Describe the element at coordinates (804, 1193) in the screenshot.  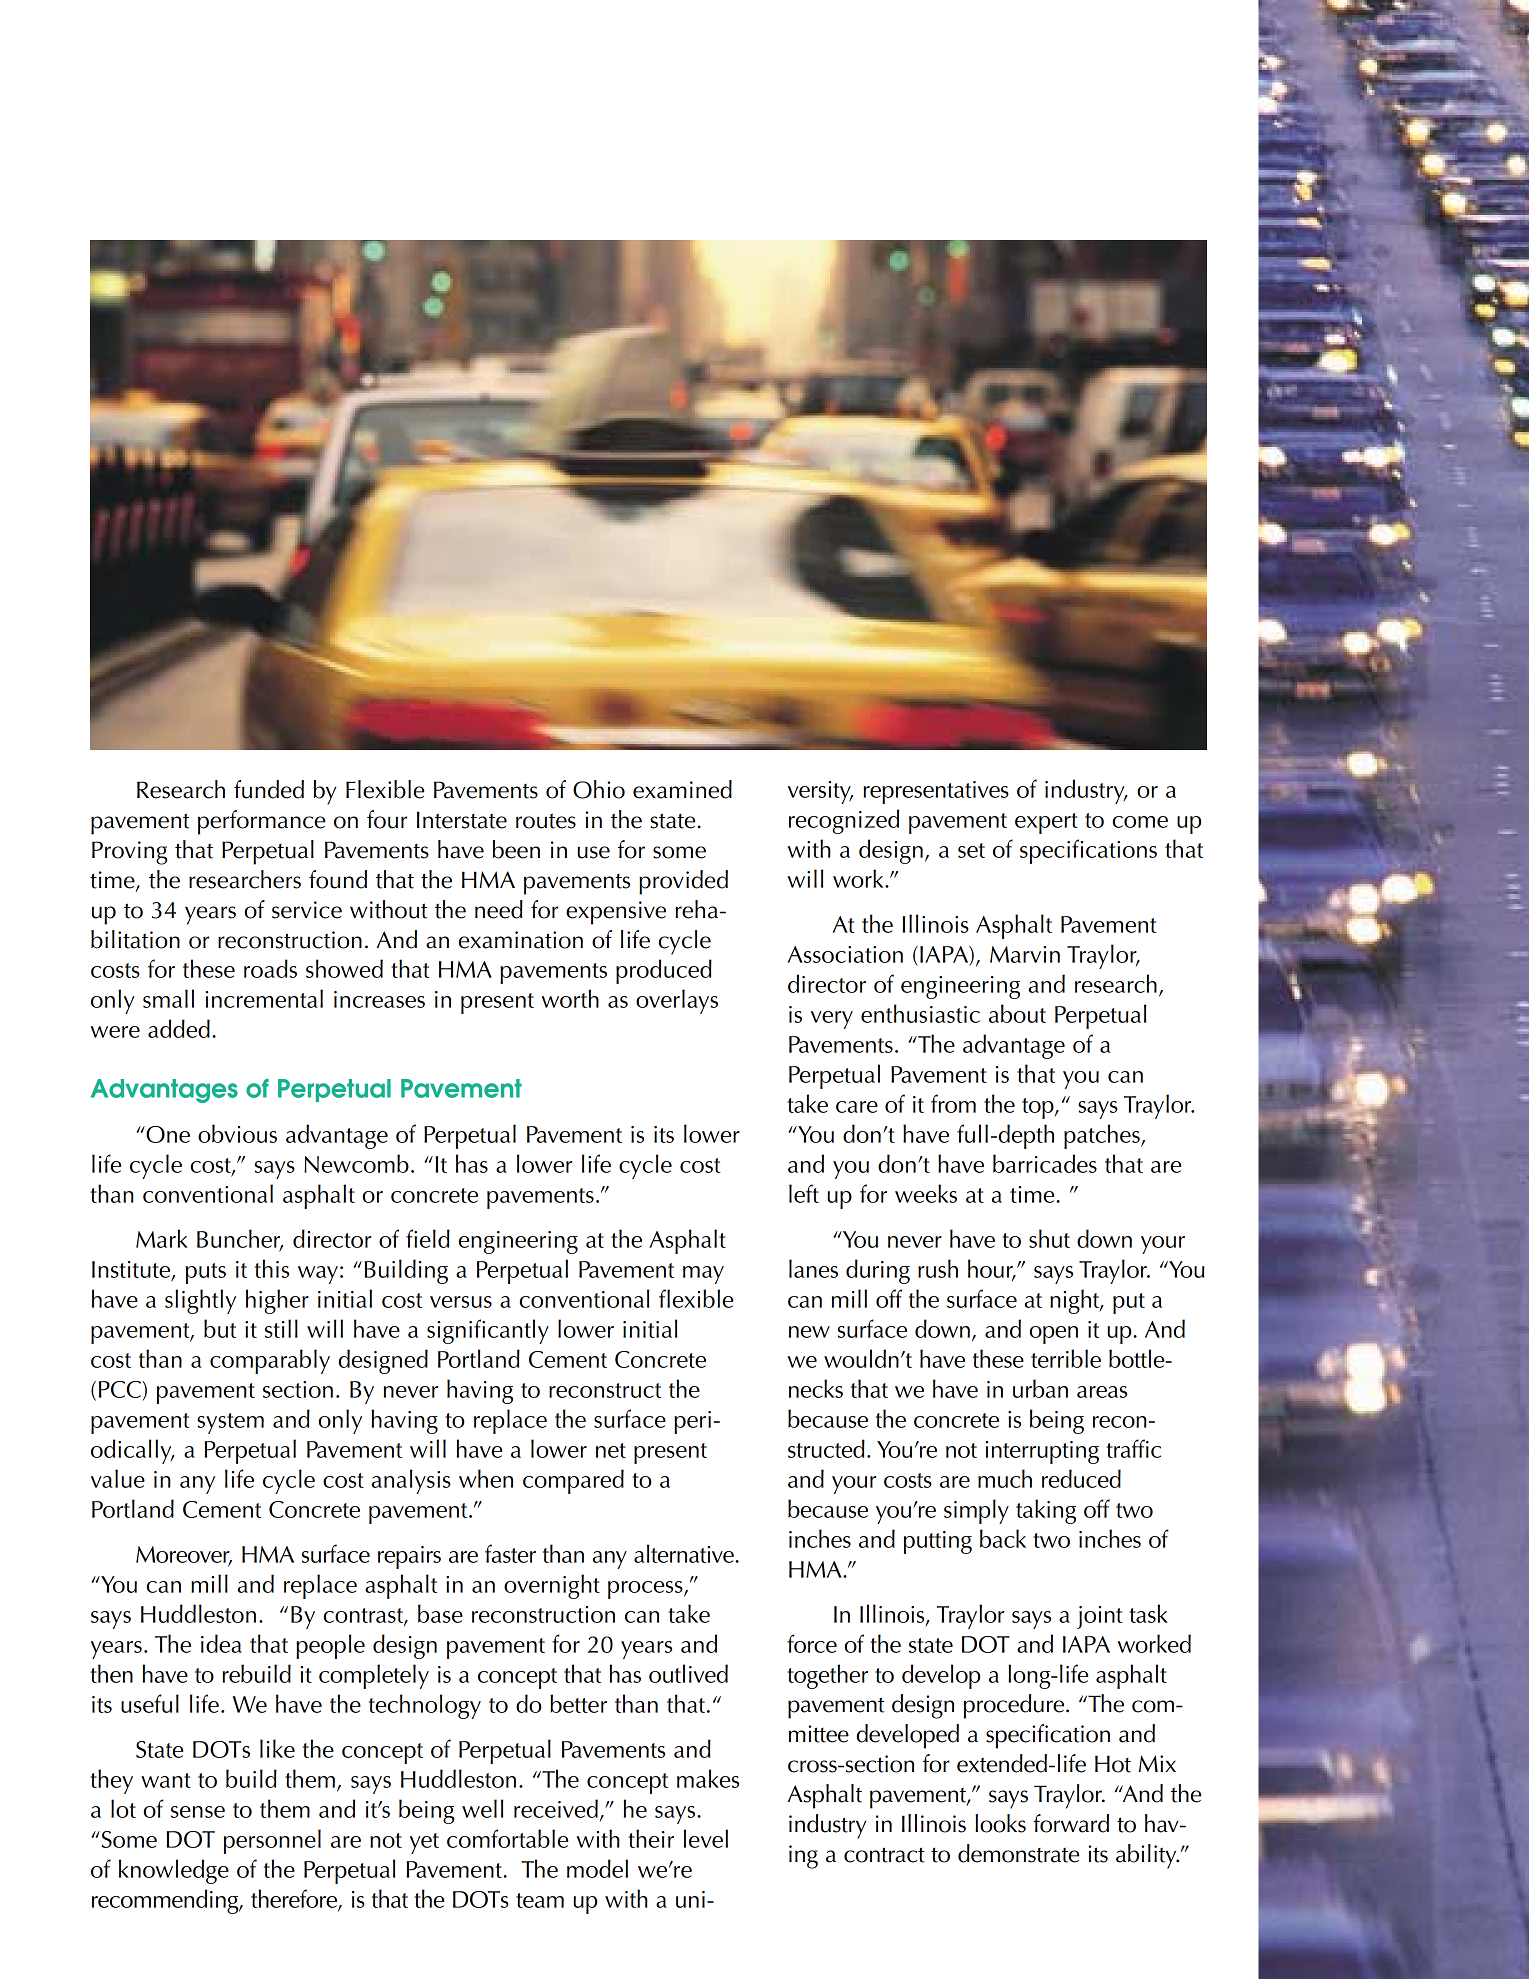
I see `left` at that location.
